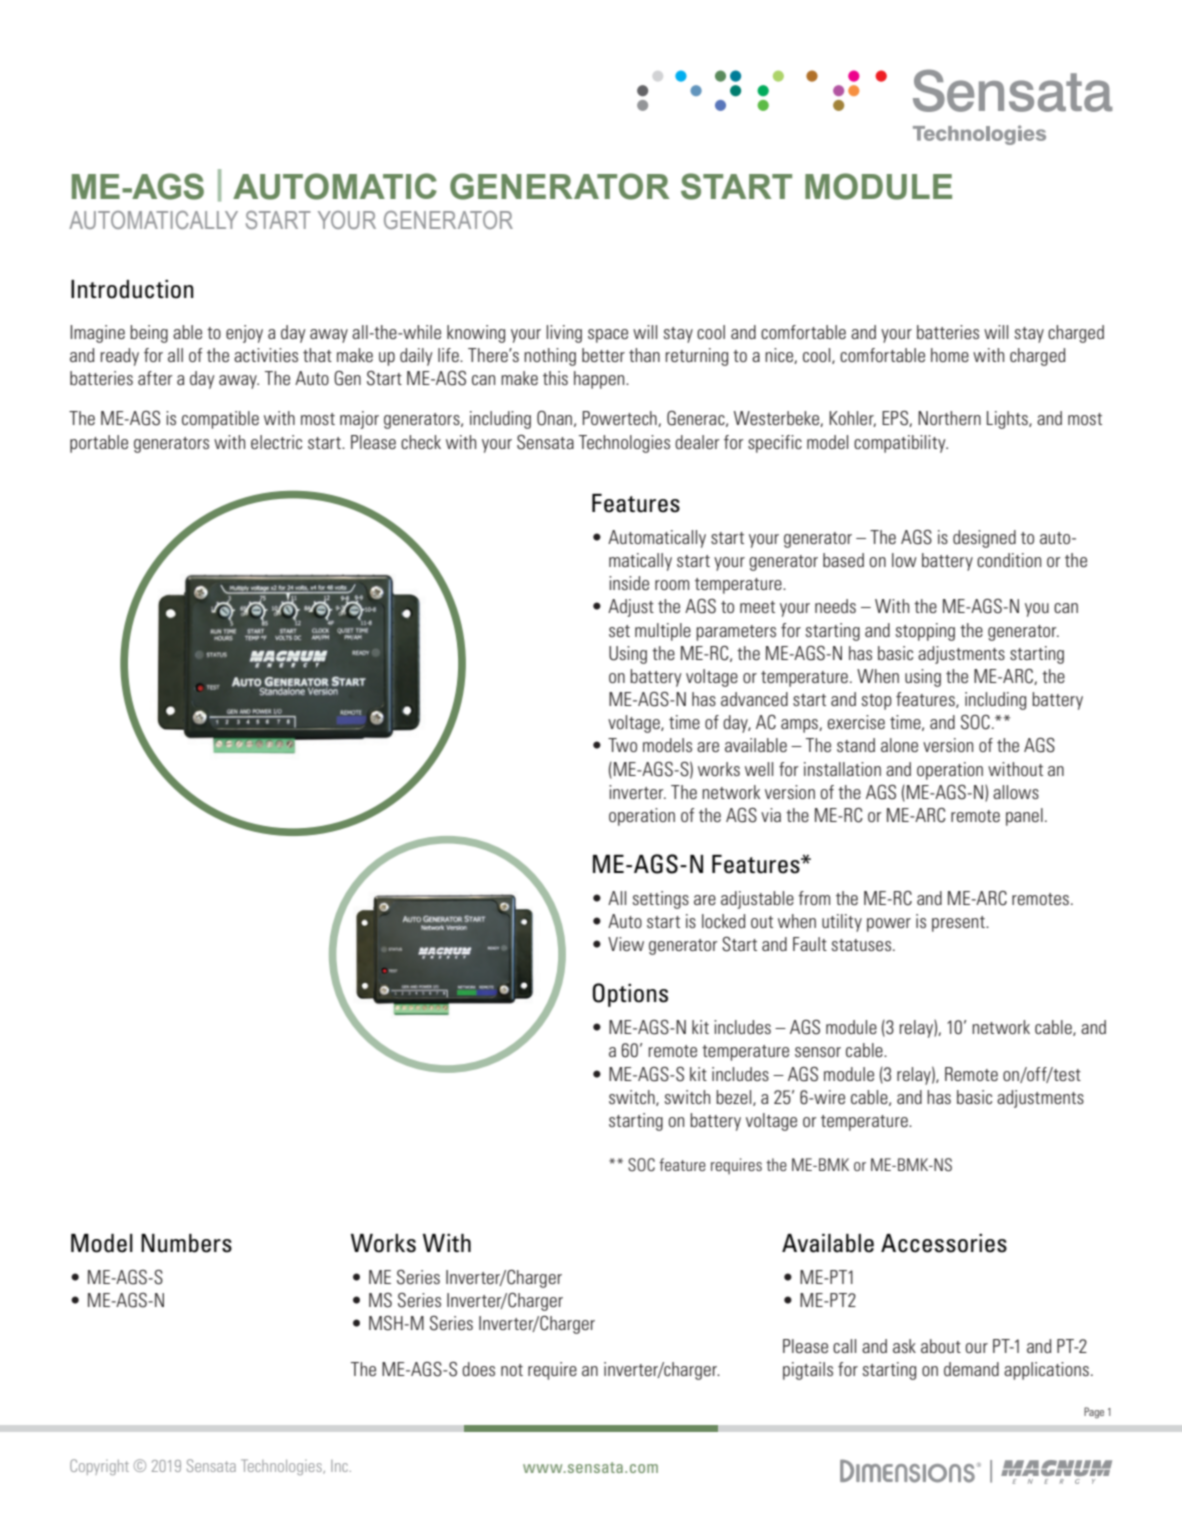 The height and width of the screenshot is (1529, 1182). What do you see at coordinates (244, 334) in the screenshot?
I see `enjoy` at bounding box center [244, 334].
